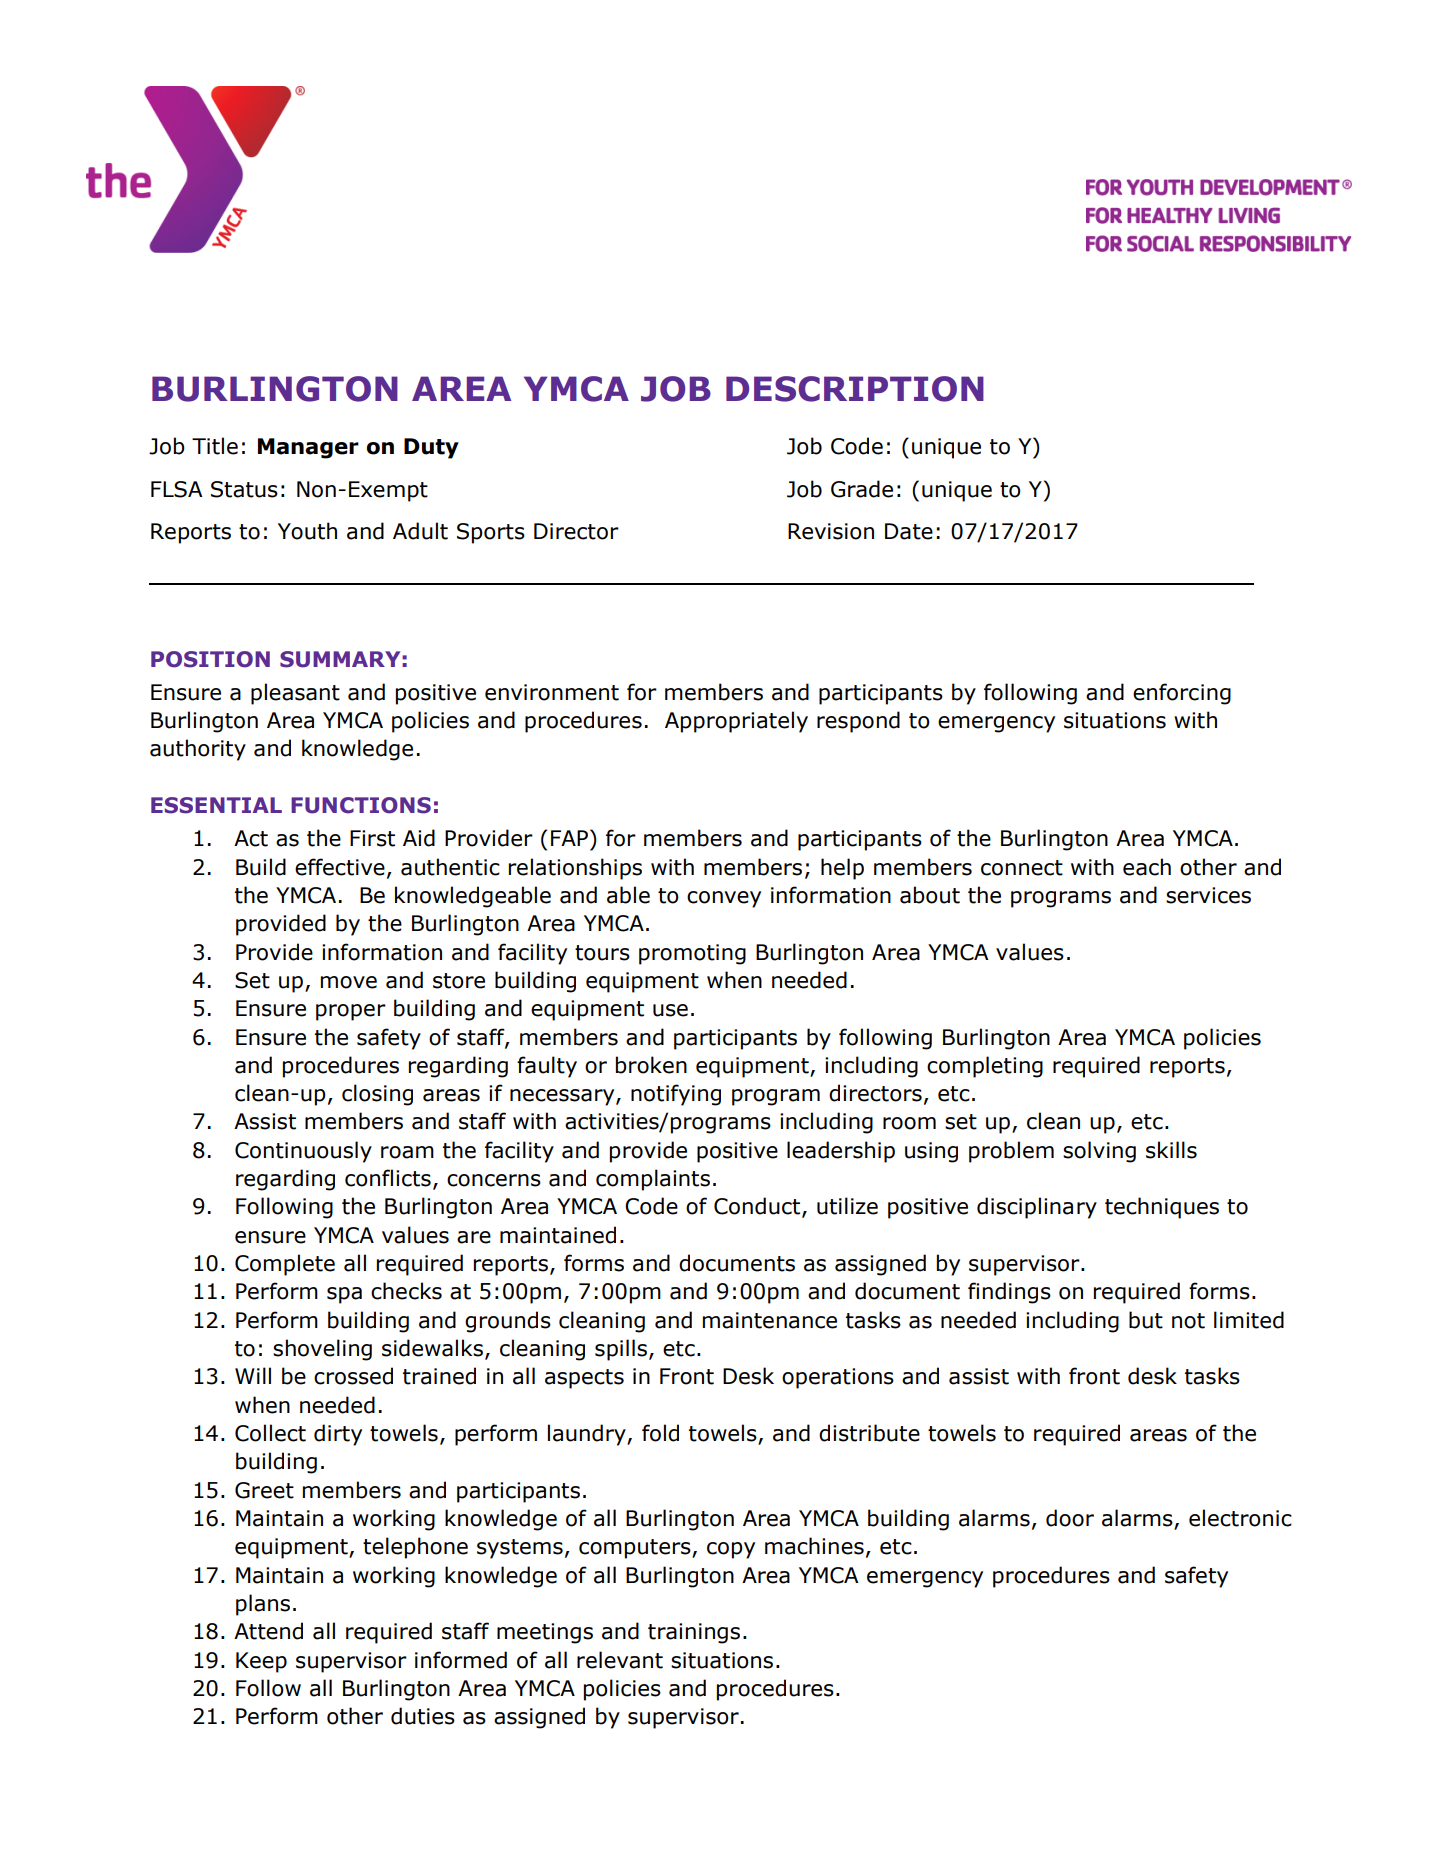 The width and height of the screenshot is (1444, 1869). What do you see at coordinates (308, 448) in the screenshot?
I see `Manager` at bounding box center [308, 448].
